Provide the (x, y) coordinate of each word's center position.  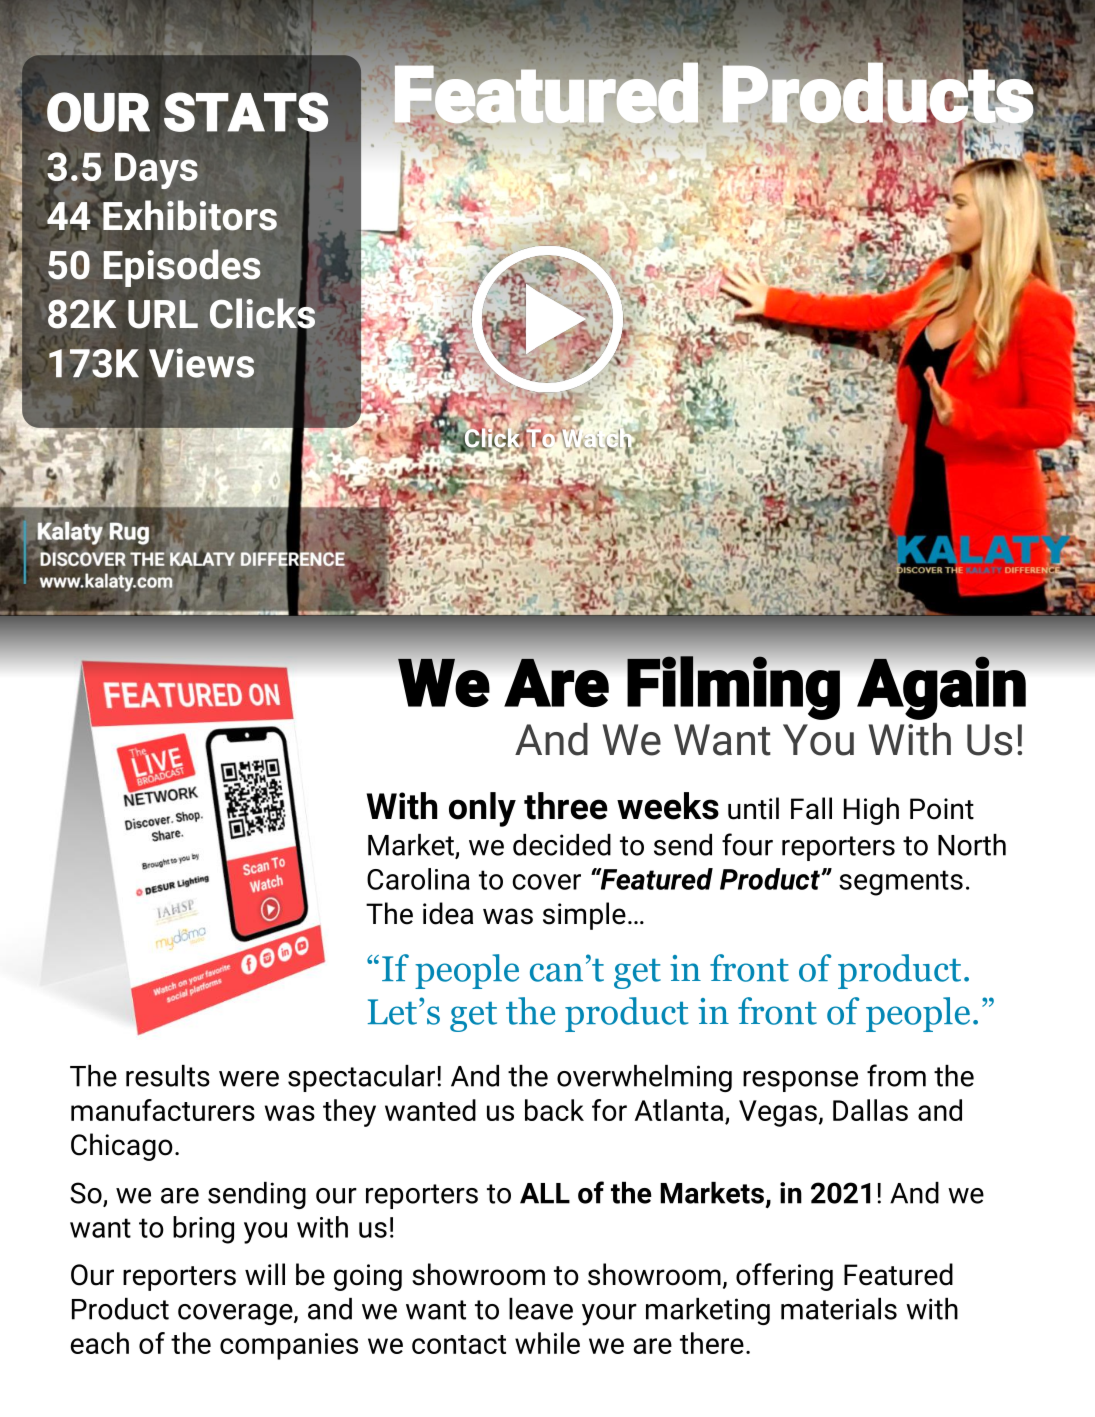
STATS (246, 113)
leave (541, 1309)
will (265, 1274)
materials (839, 1309)
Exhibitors (189, 214)
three (566, 806)
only (482, 809)
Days (156, 171)
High (871, 811)
